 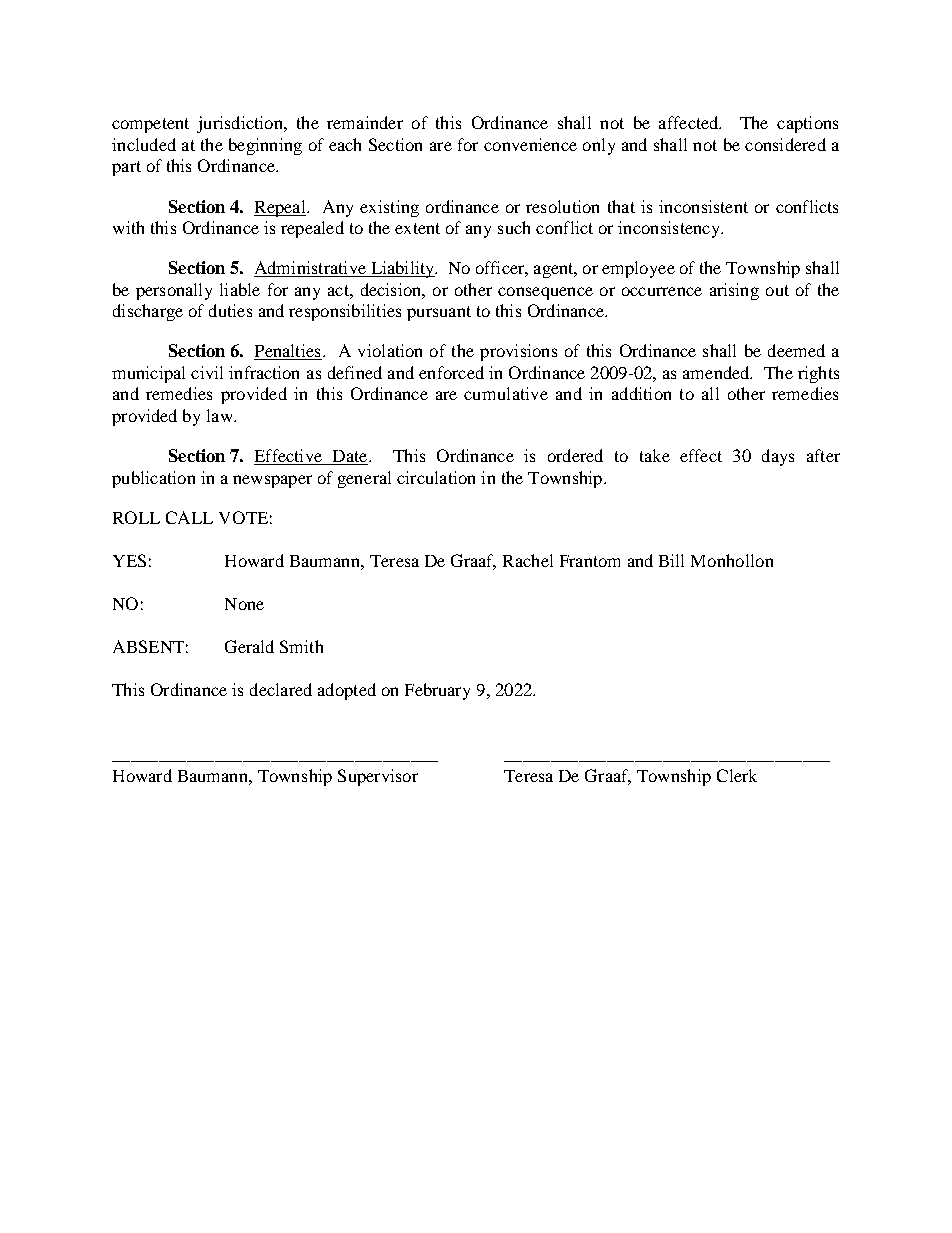 What do you see at coordinates (530, 144) in the screenshot?
I see `convenience` at bounding box center [530, 144].
